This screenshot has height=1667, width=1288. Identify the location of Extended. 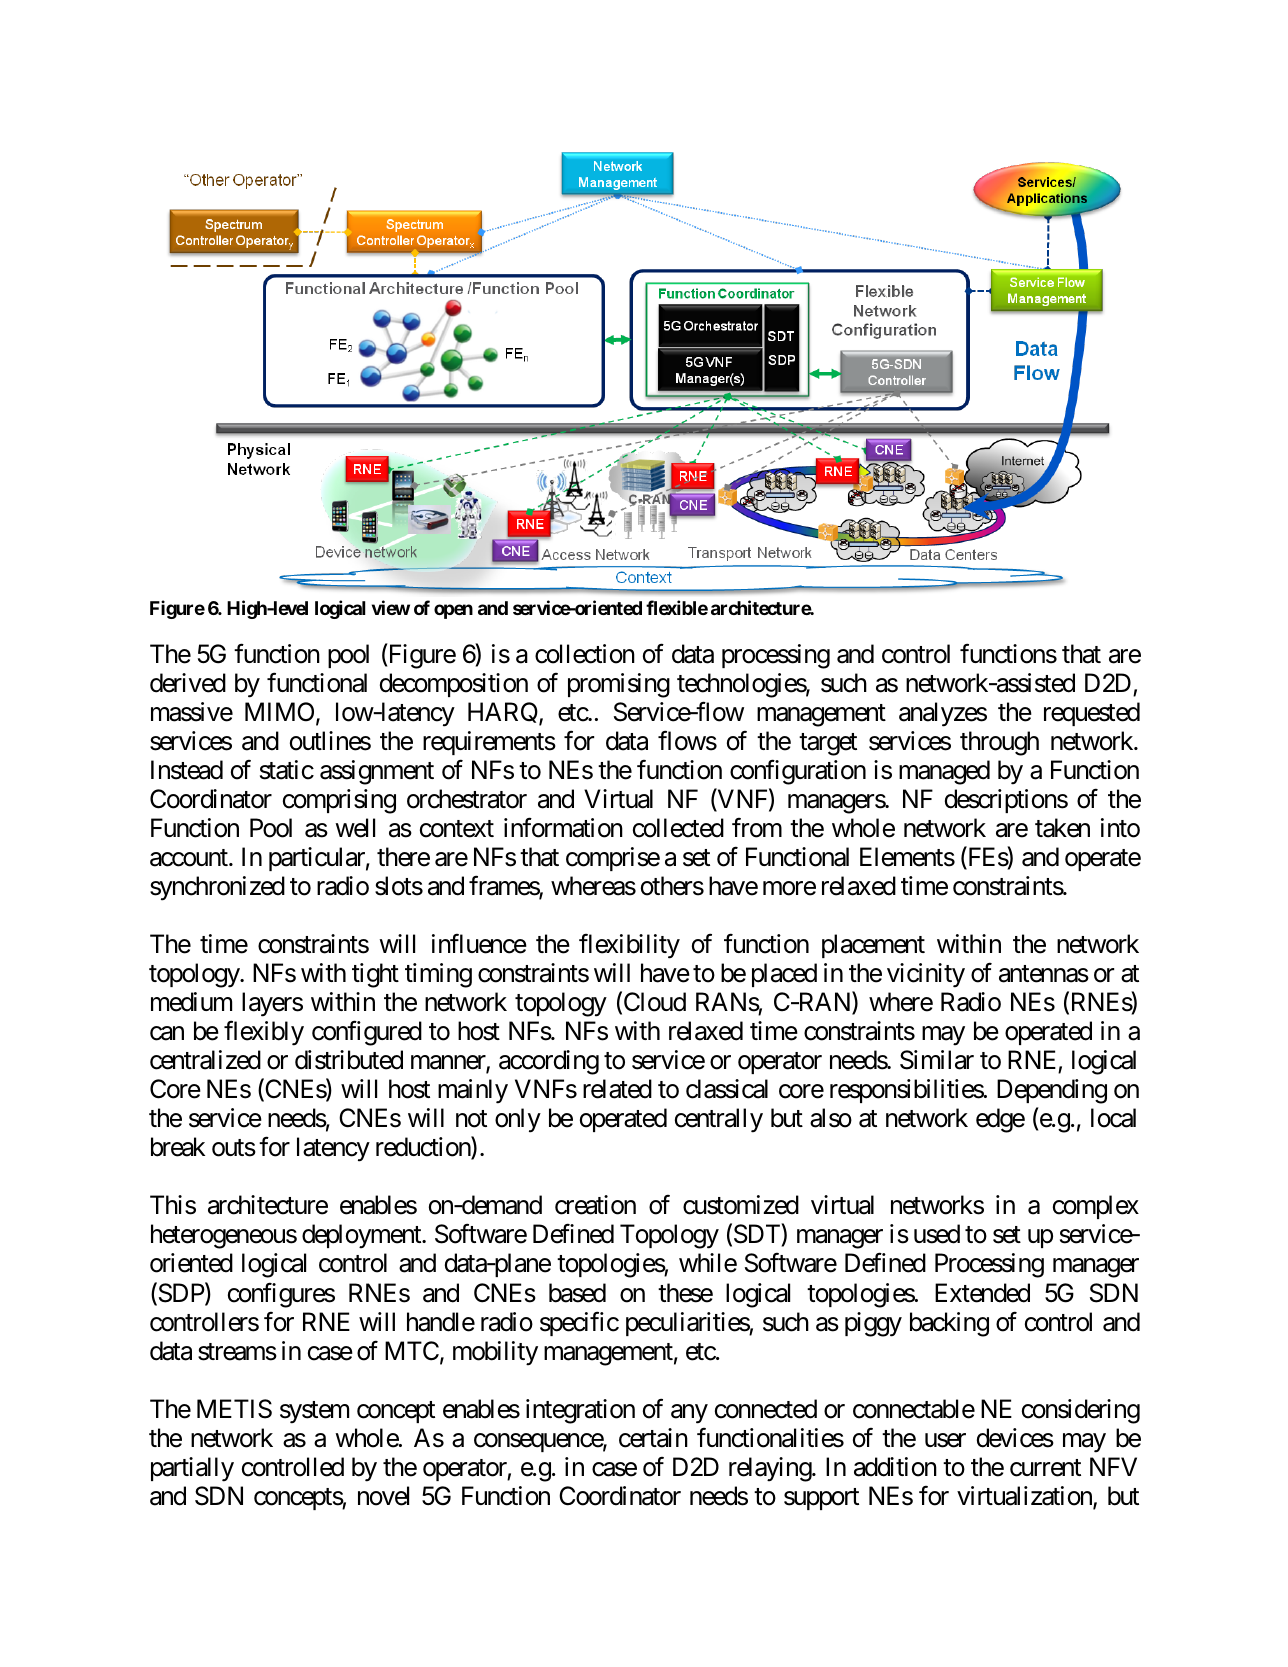
(982, 1293).
